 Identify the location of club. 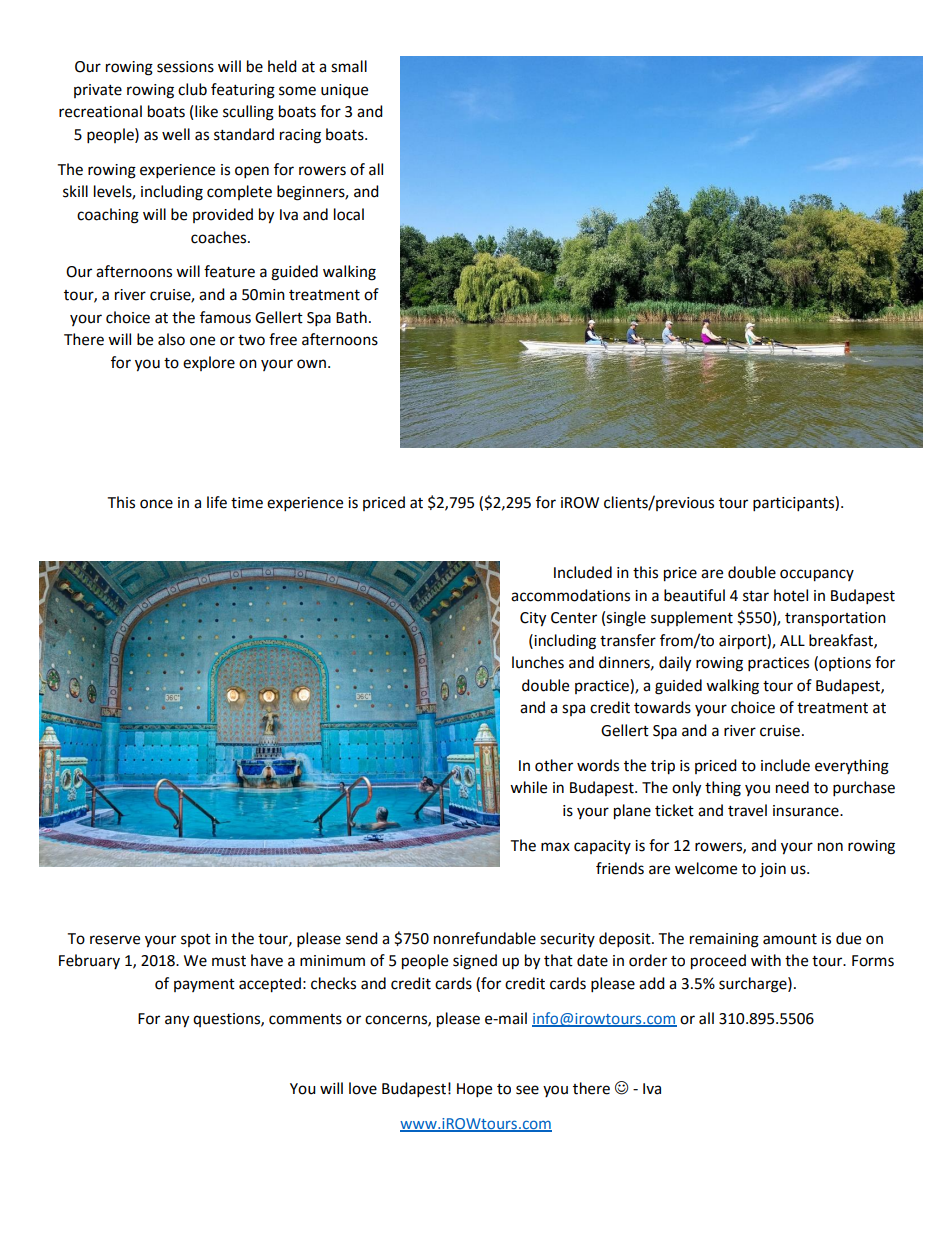
(192, 89).
